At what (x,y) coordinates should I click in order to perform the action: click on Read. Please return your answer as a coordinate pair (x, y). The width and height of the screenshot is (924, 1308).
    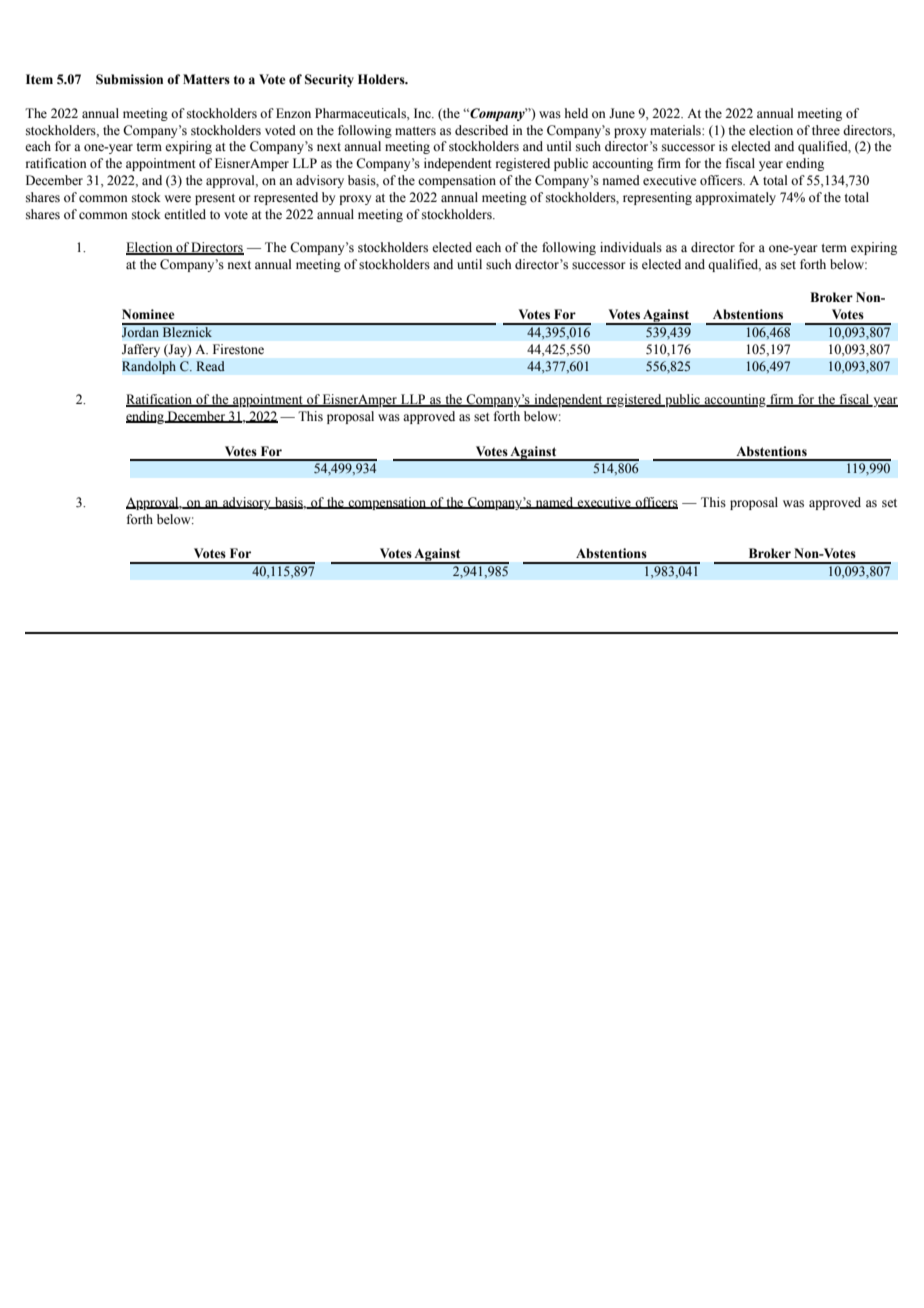
    Looking at the image, I should click on (210, 366).
